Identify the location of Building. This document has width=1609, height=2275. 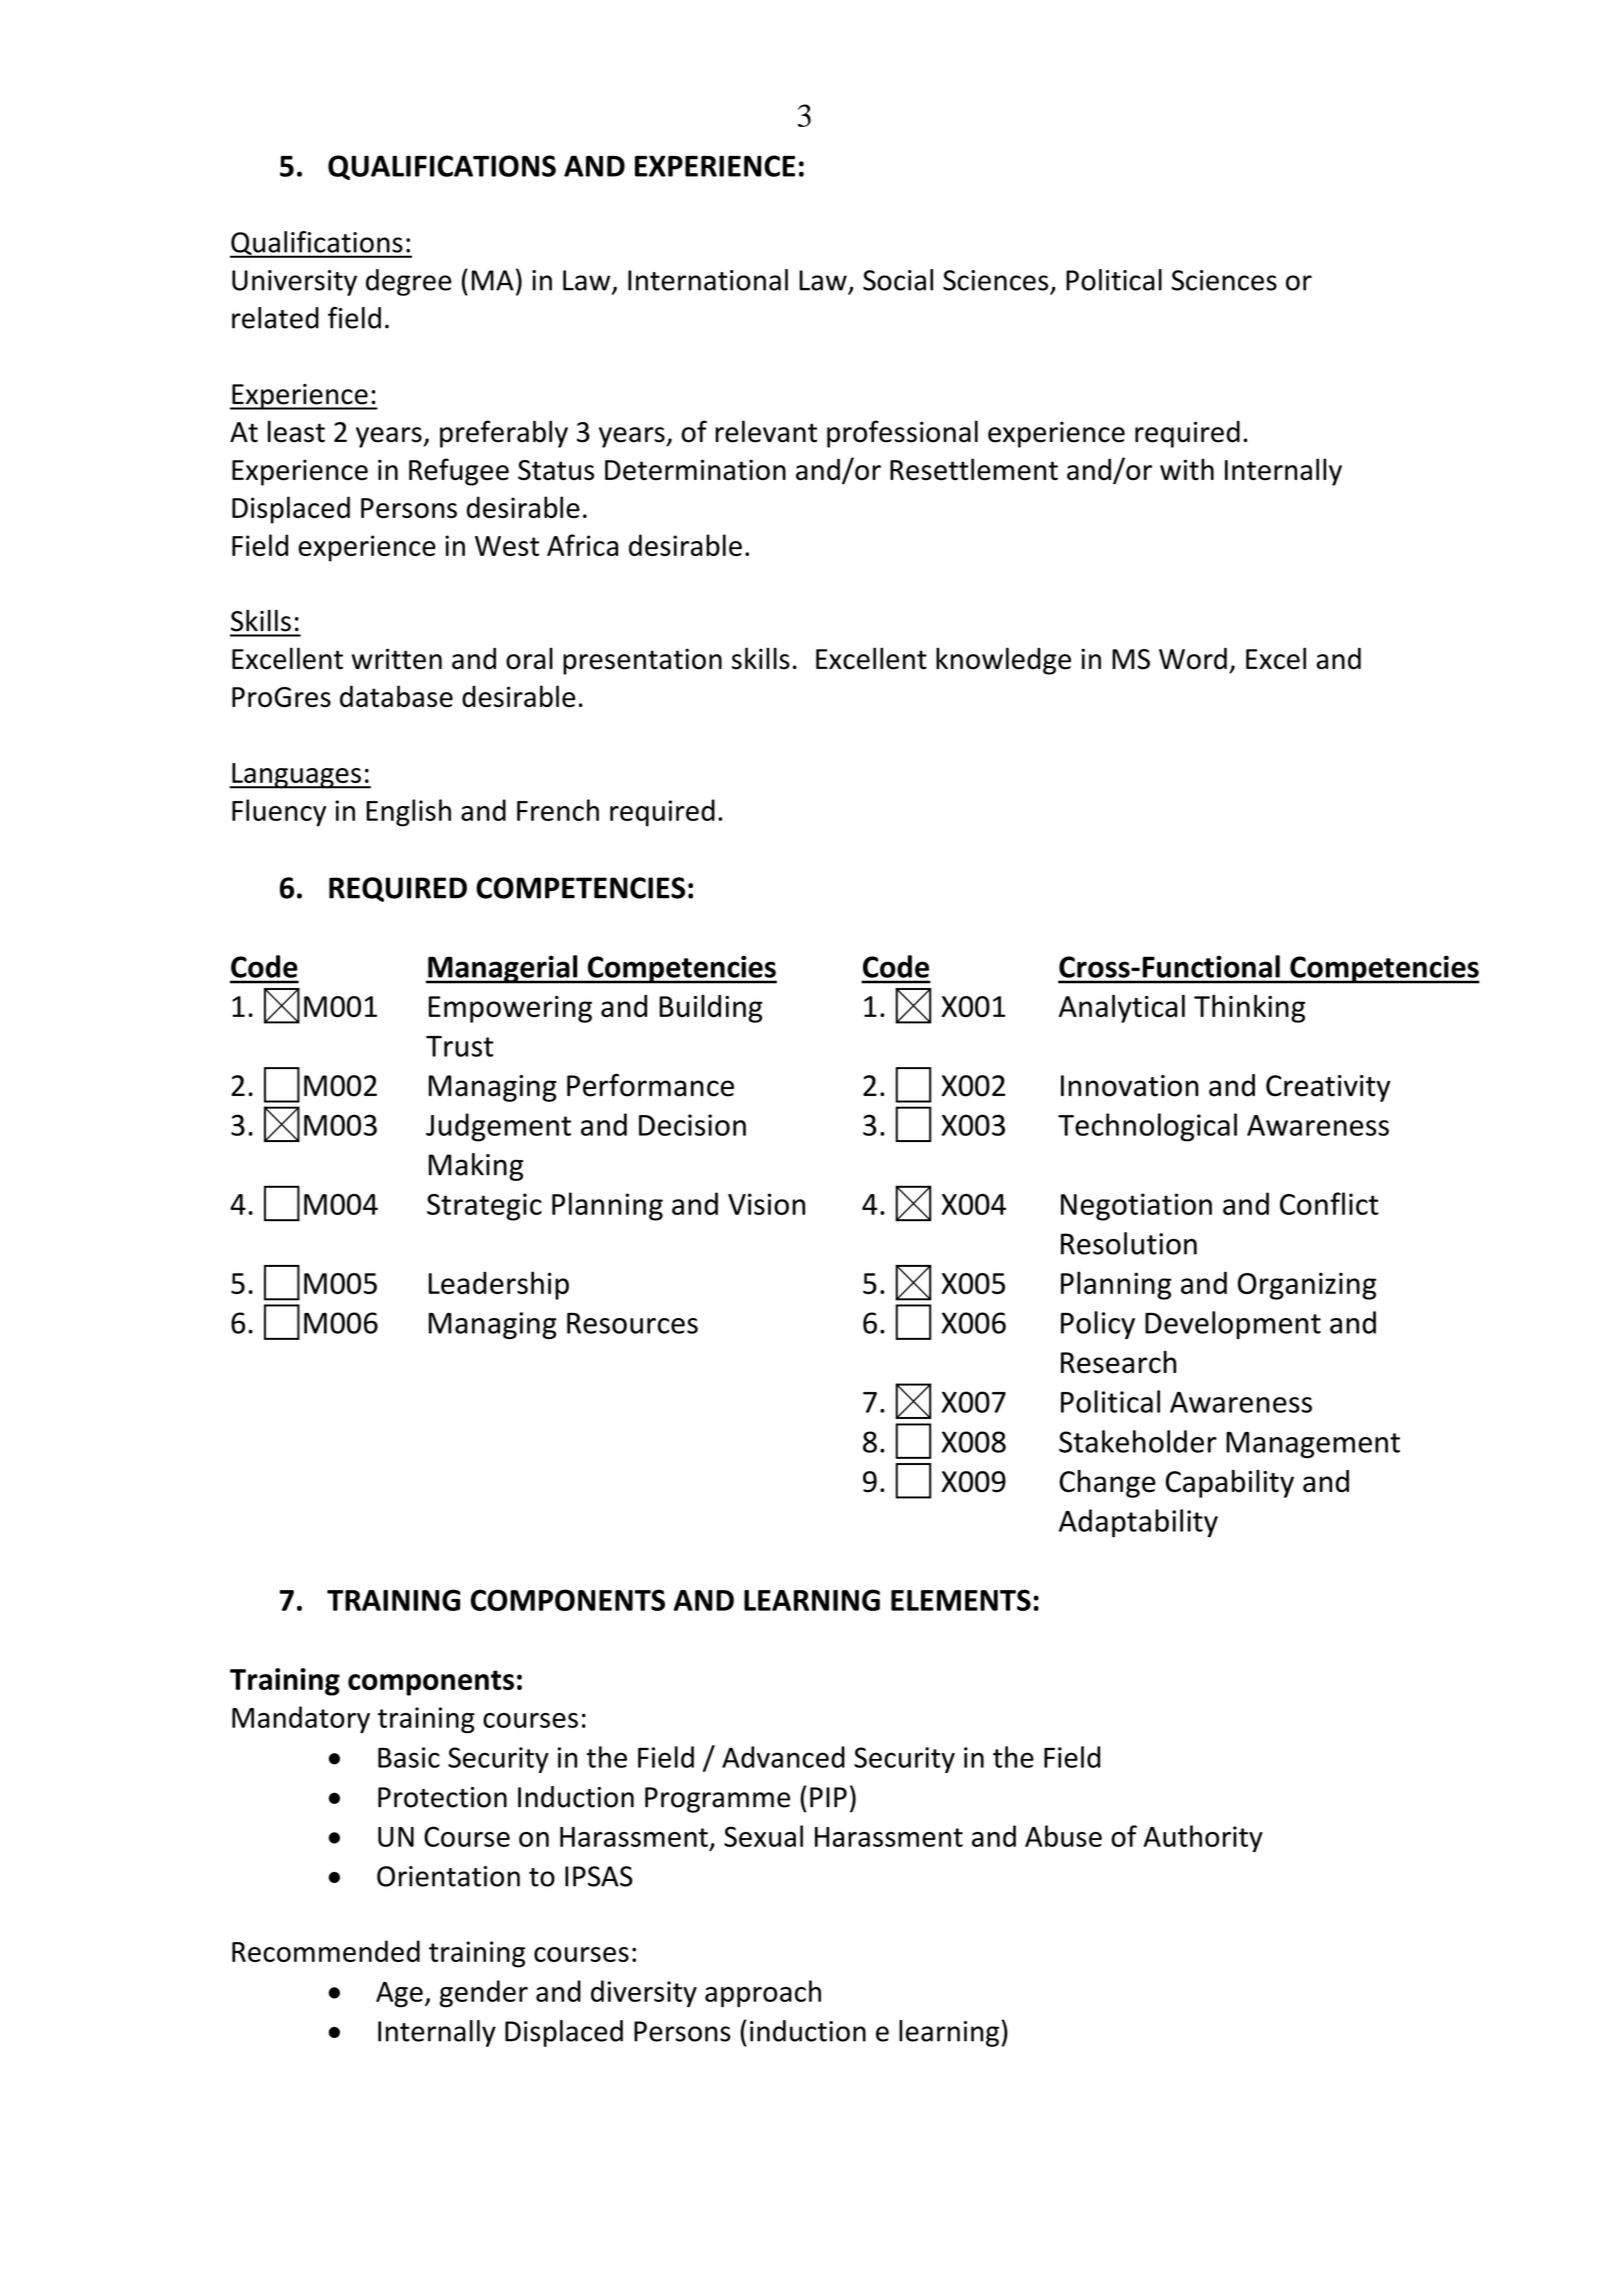
(711, 1009).
